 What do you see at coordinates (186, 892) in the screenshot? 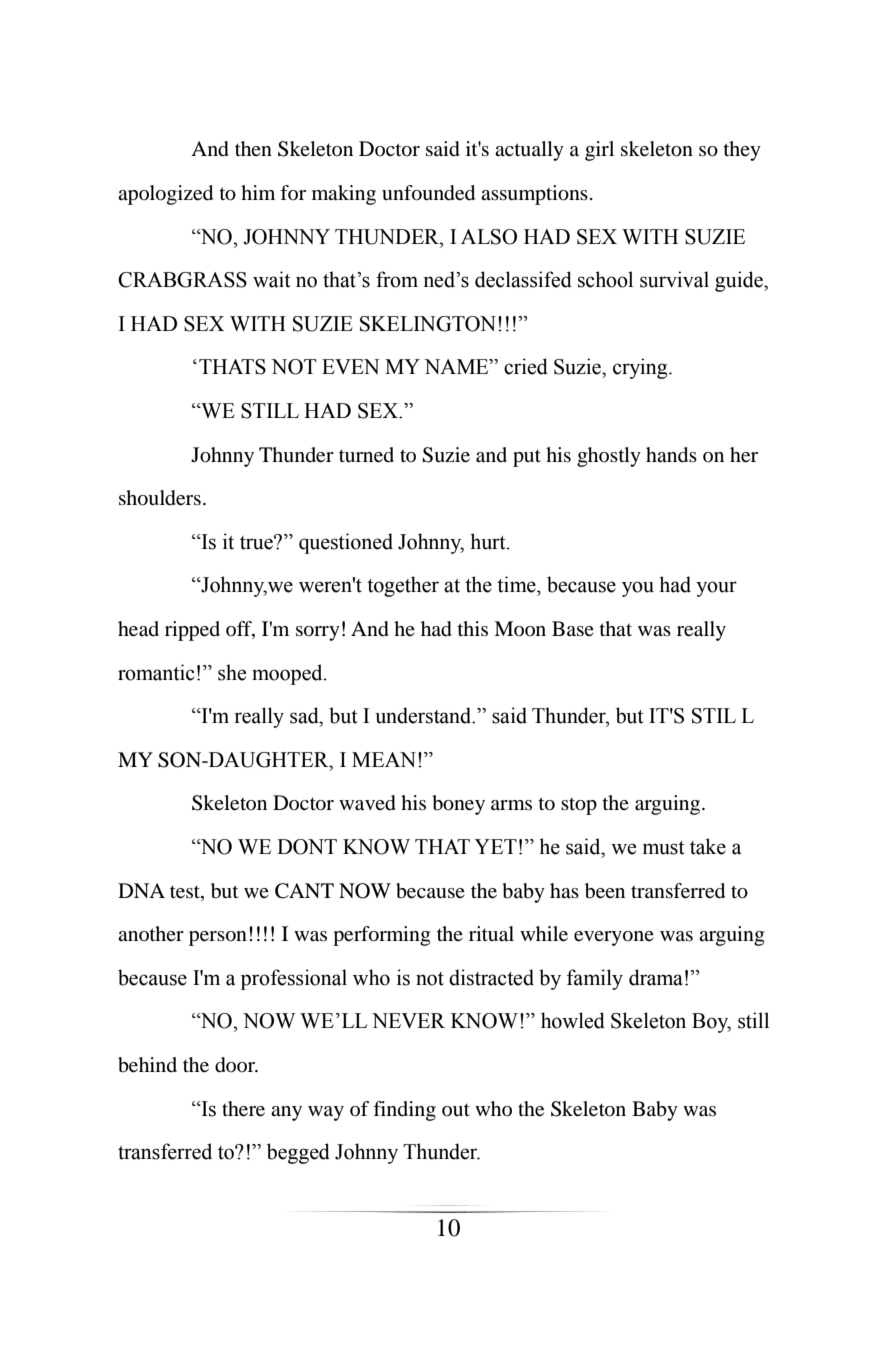
I see `test` at bounding box center [186, 892].
